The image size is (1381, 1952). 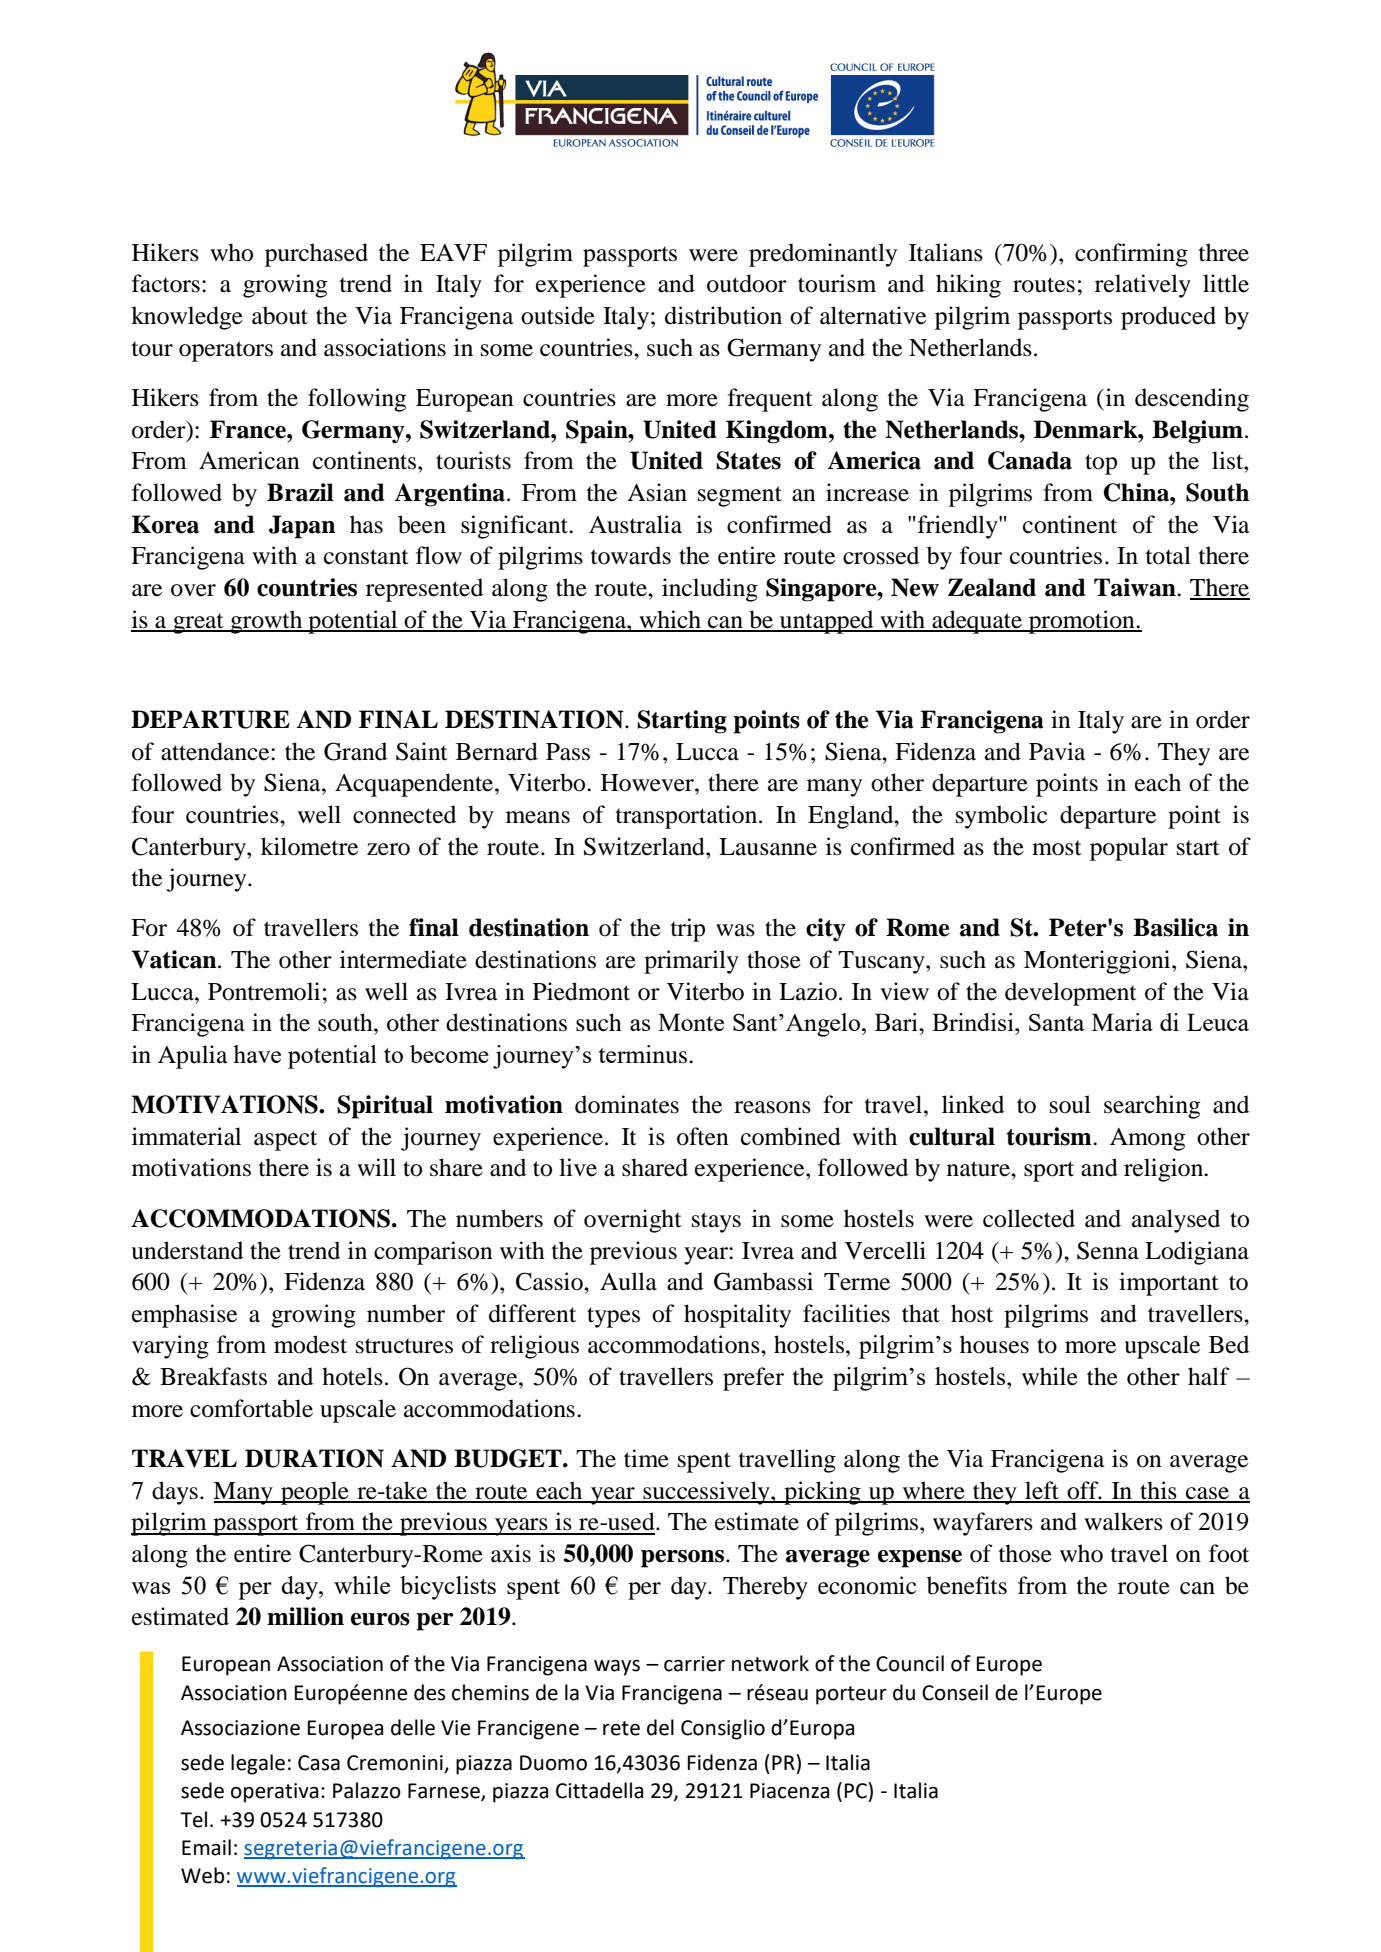 I want to click on promotion, so click(x=1081, y=622).
